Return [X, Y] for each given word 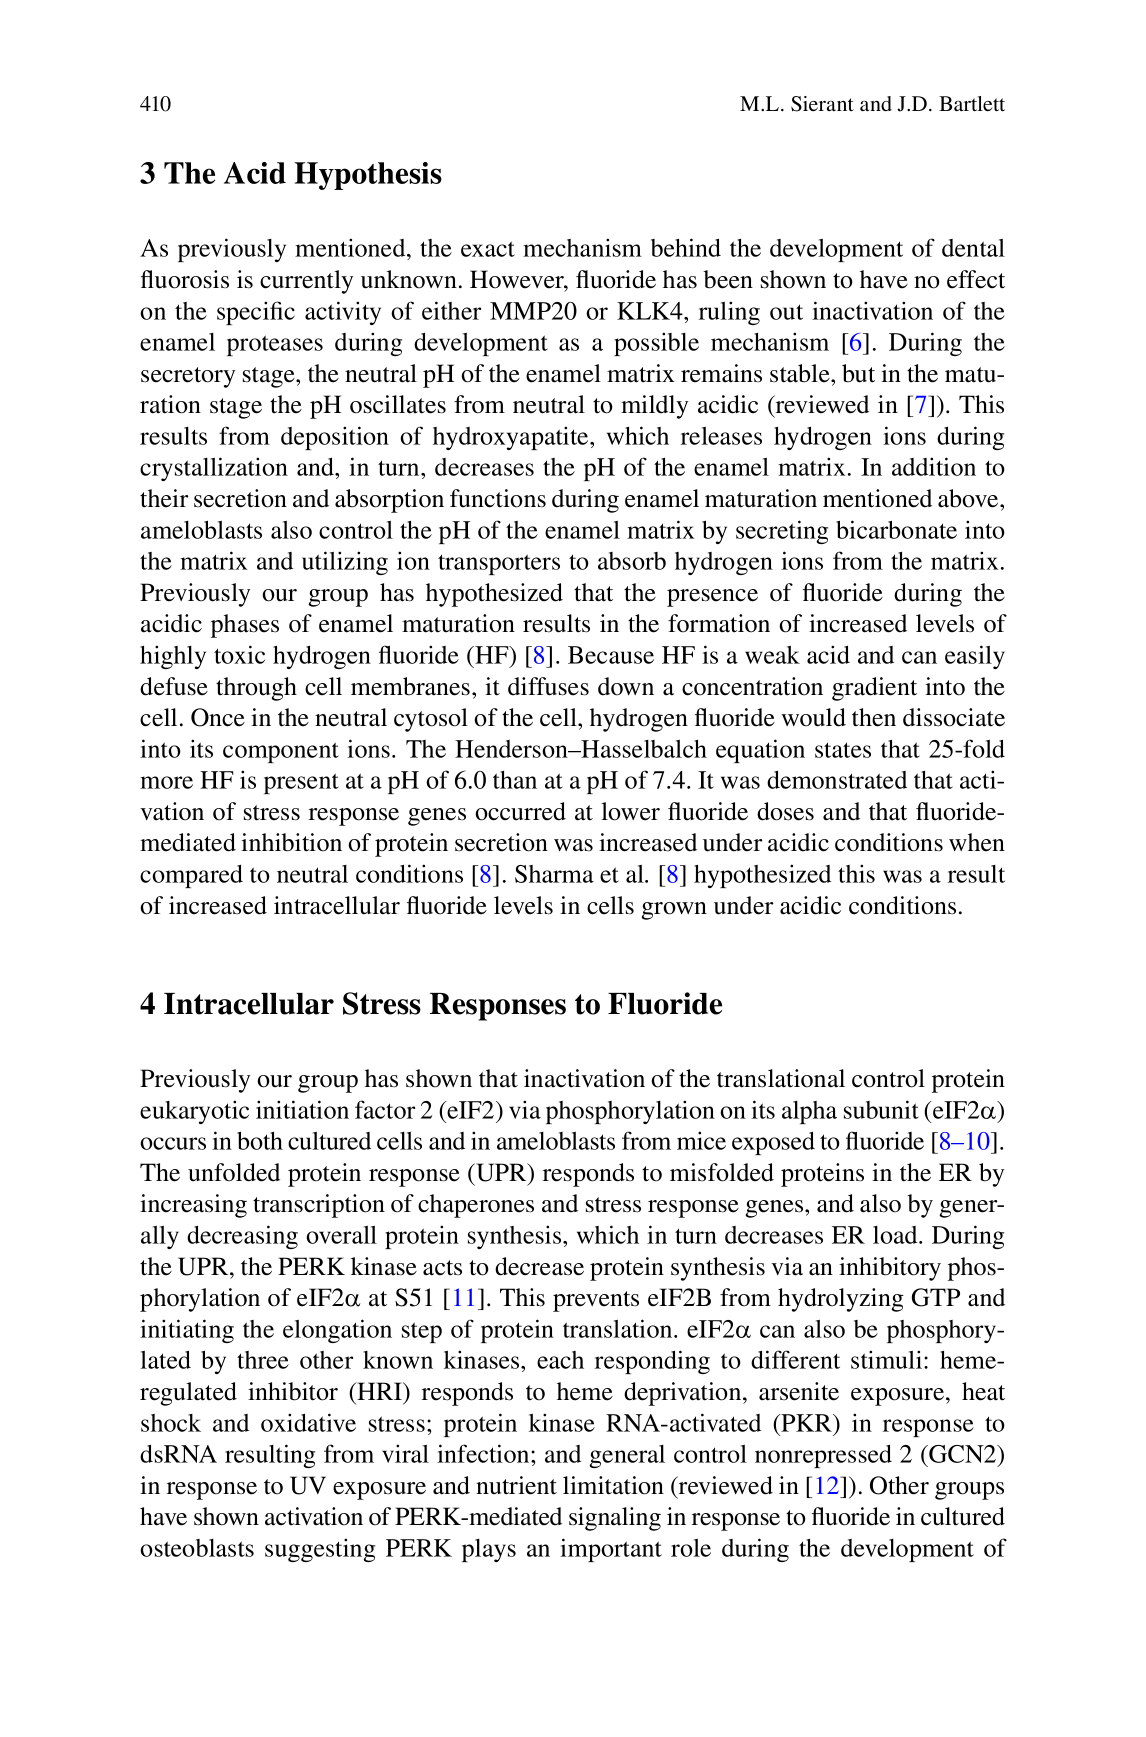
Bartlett [972, 104]
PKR [806, 1423]
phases [245, 626]
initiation [302, 1109]
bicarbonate [896, 529]
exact [488, 249]
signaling [615, 1519]
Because [611, 655]
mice [701, 1140]
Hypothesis [368, 176]
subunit [881, 1109]
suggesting [320, 1550]
